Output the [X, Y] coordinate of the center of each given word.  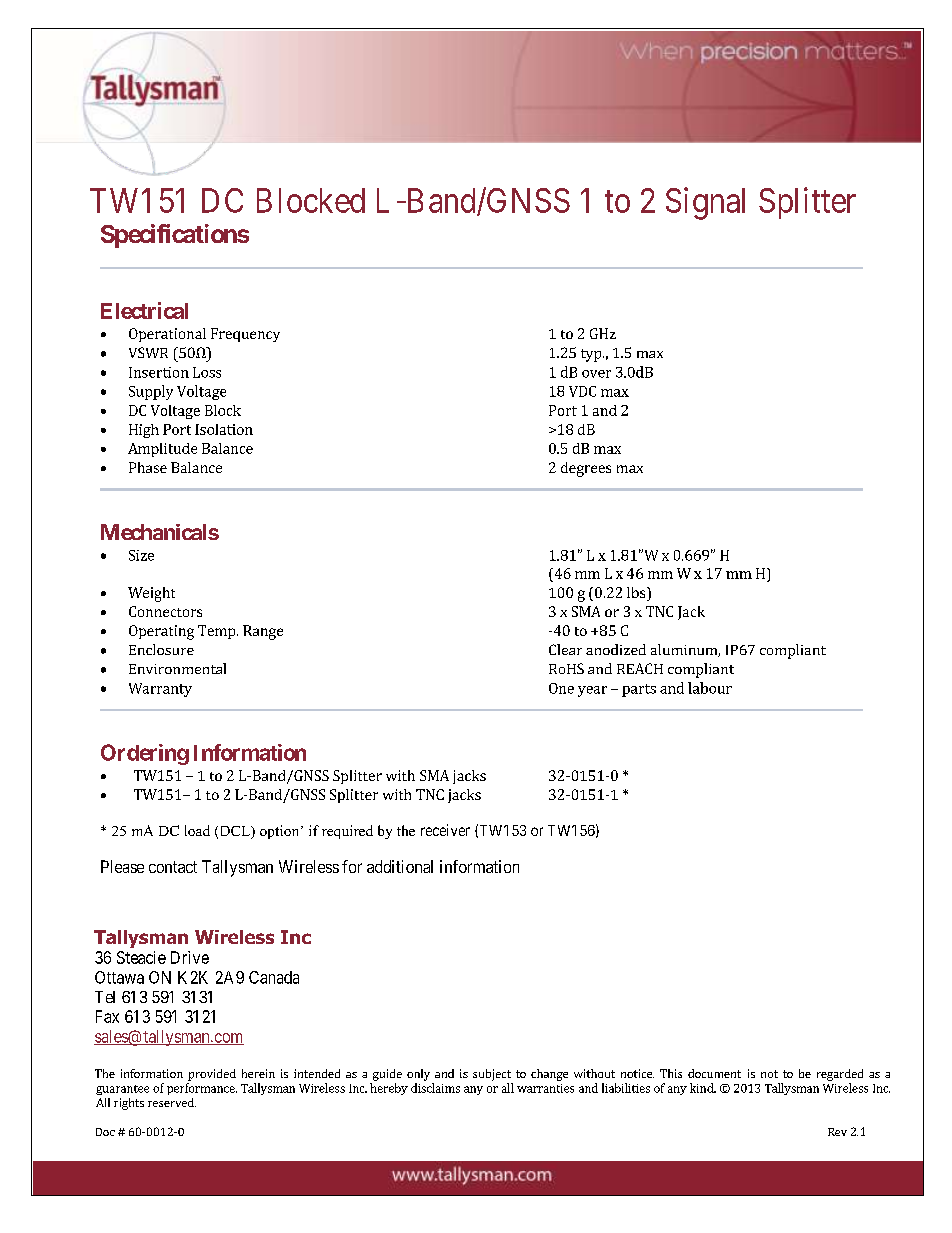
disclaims [435, 1088]
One [561, 688]
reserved [172, 1102]
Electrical [144, 310]
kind [703, 1088]
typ [592, 355]
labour [710, 688]
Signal [705, 203]
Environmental [177, 668]
